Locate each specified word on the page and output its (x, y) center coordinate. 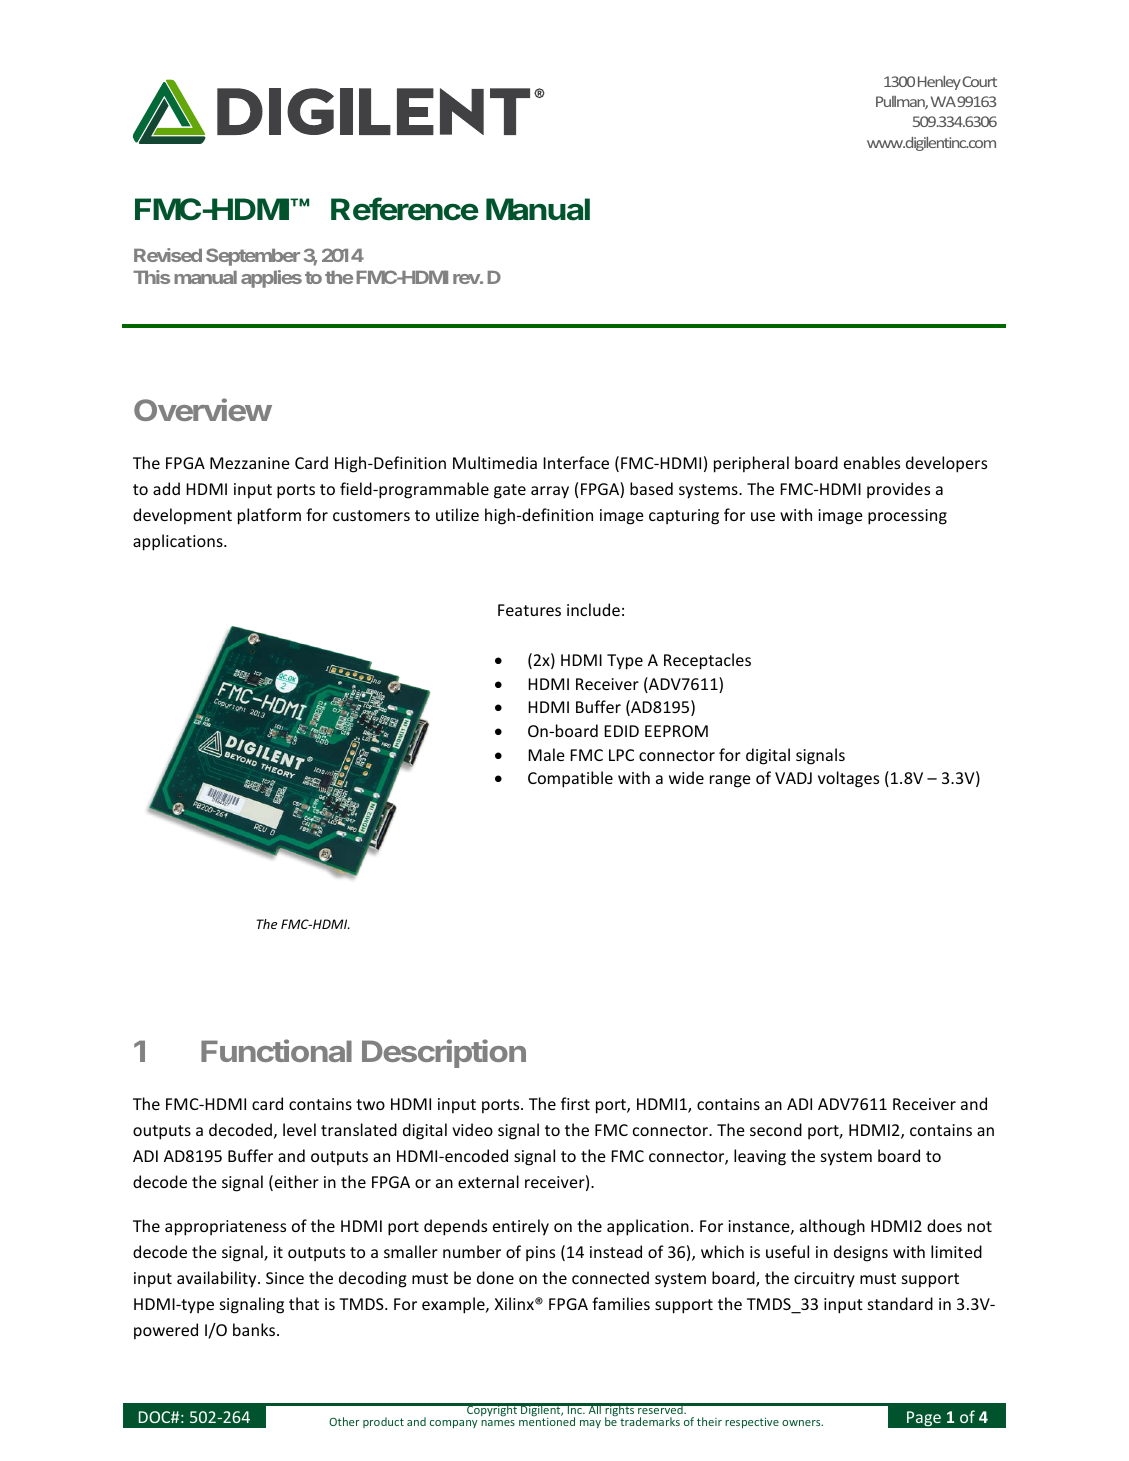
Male (546, 754)
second (776, 1129)
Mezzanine (249, 463)
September (253, 257)
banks (255, 1329)
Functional (276, 1050)
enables (872, 462)
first (575, 1103)
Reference (405, 209)
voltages (848, 779)
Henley (939, 83)
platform (269, 516)
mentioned (547, 1420)
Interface (576, 462)
